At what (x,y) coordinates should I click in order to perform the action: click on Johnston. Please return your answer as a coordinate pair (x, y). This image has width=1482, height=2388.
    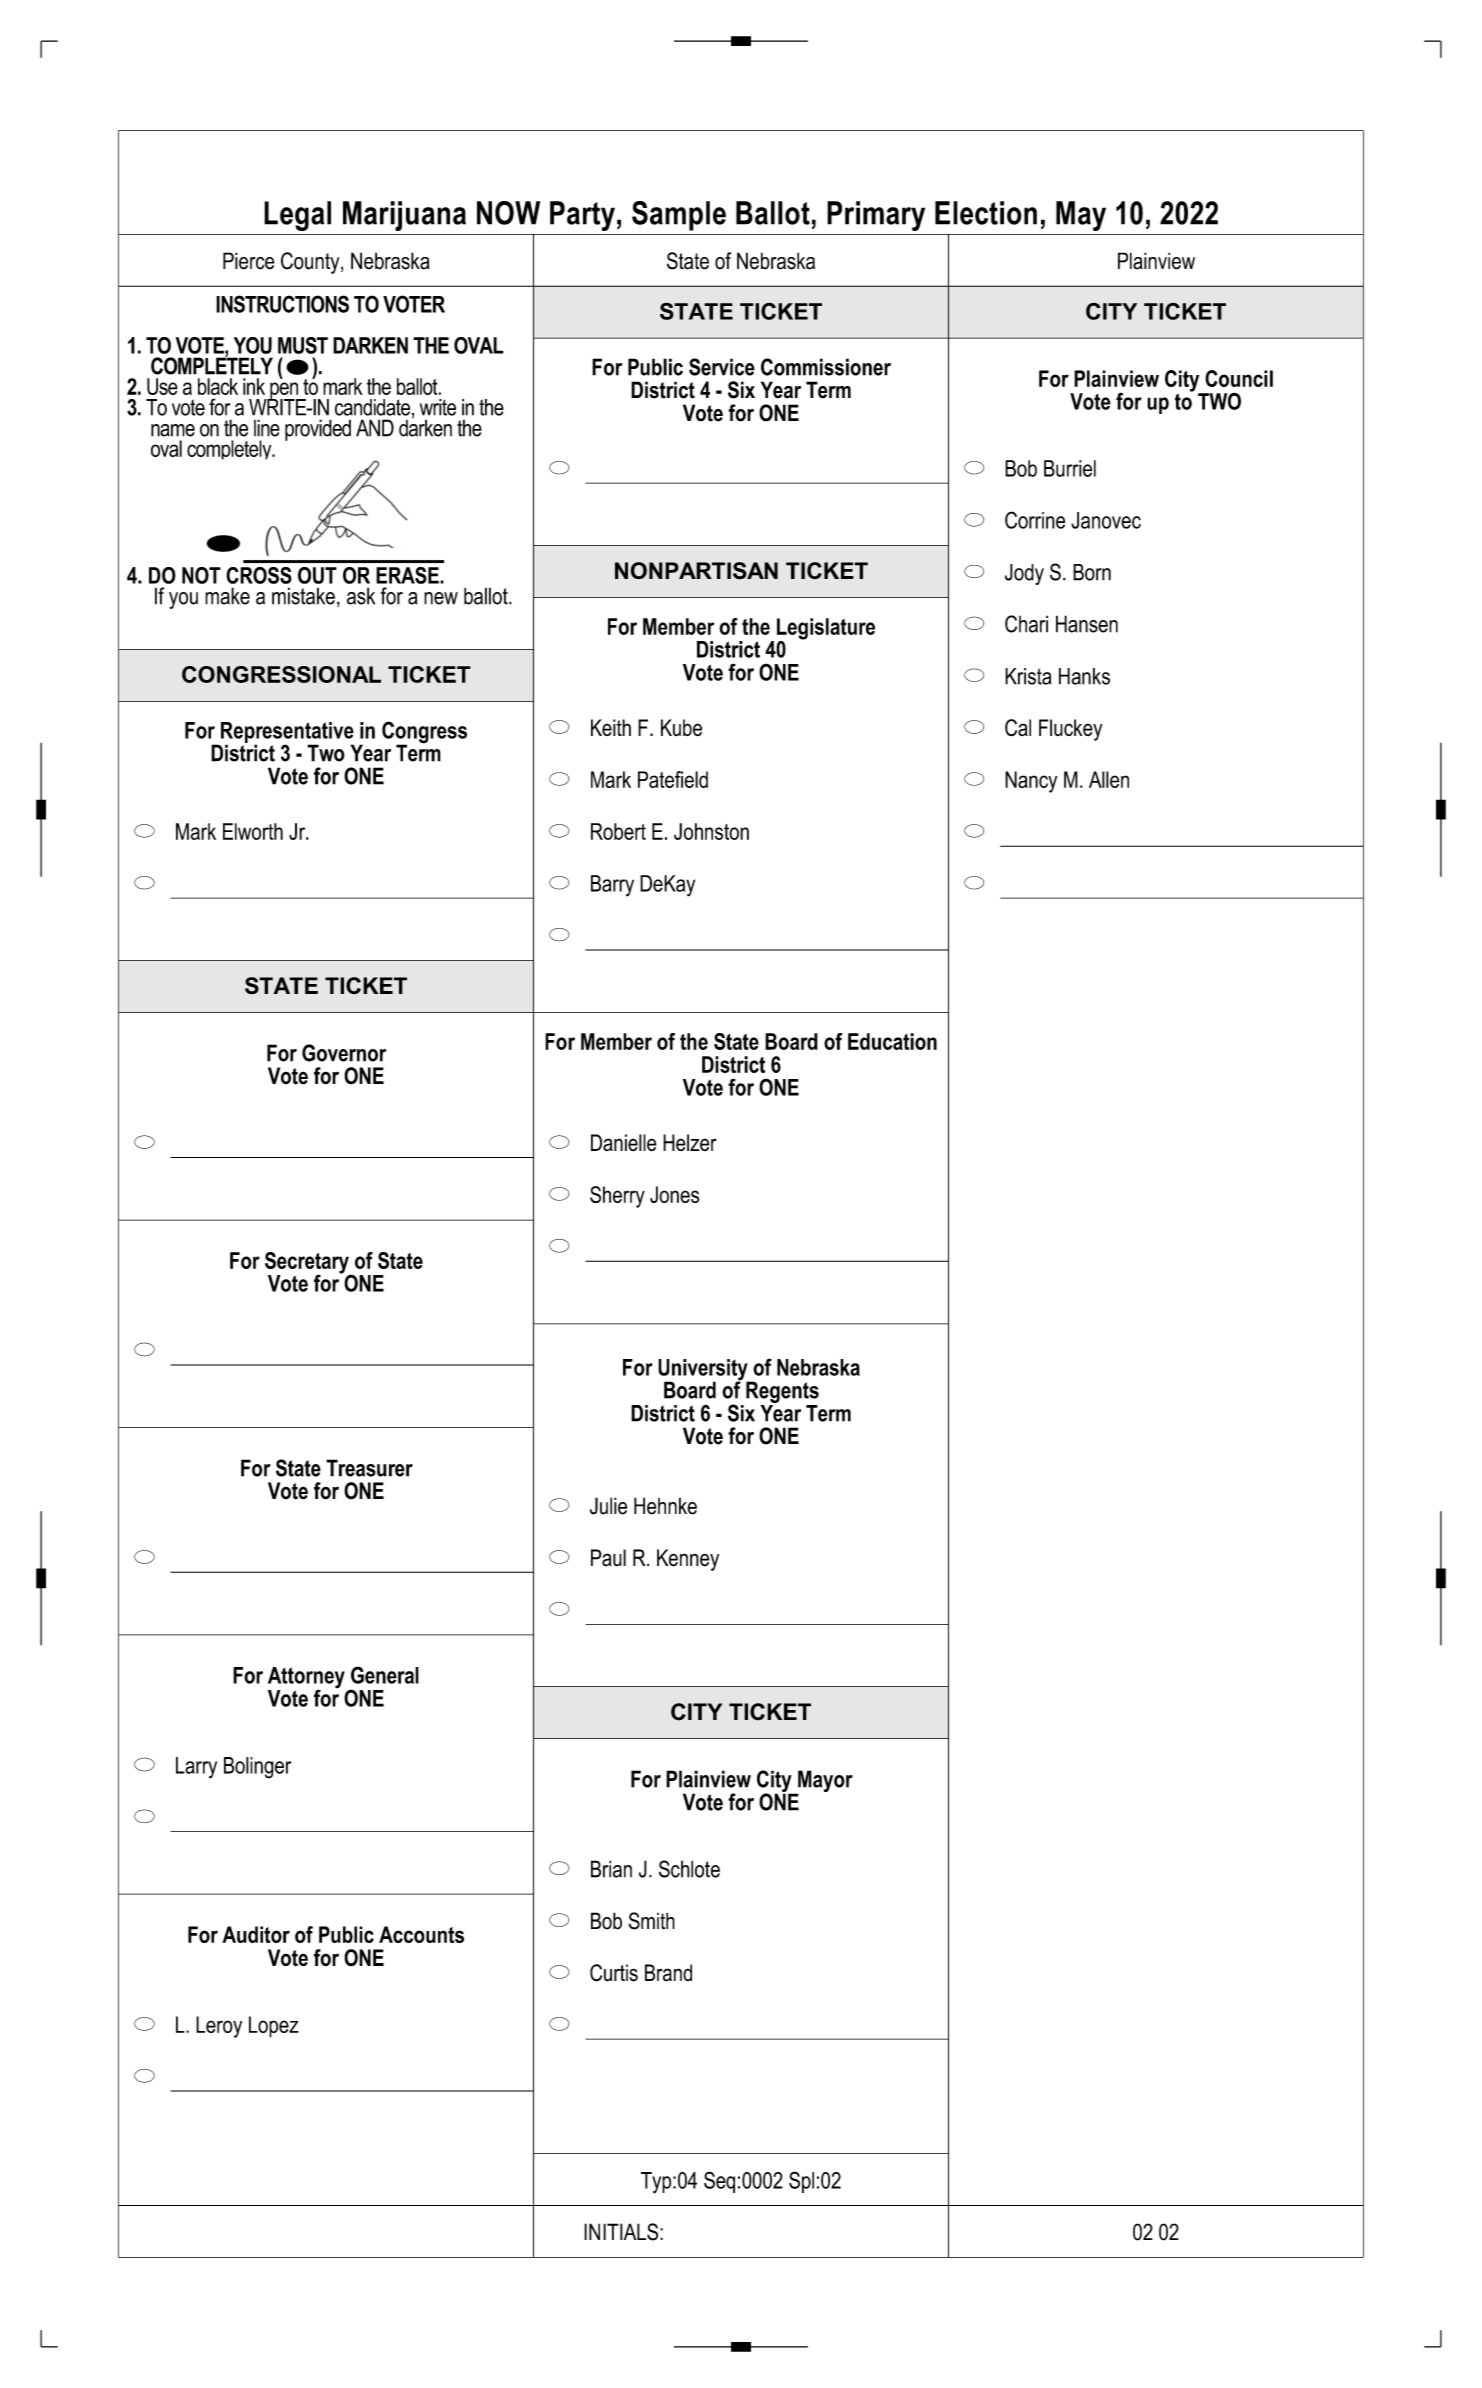
    Looking at the image, I should click on (711, 831).
